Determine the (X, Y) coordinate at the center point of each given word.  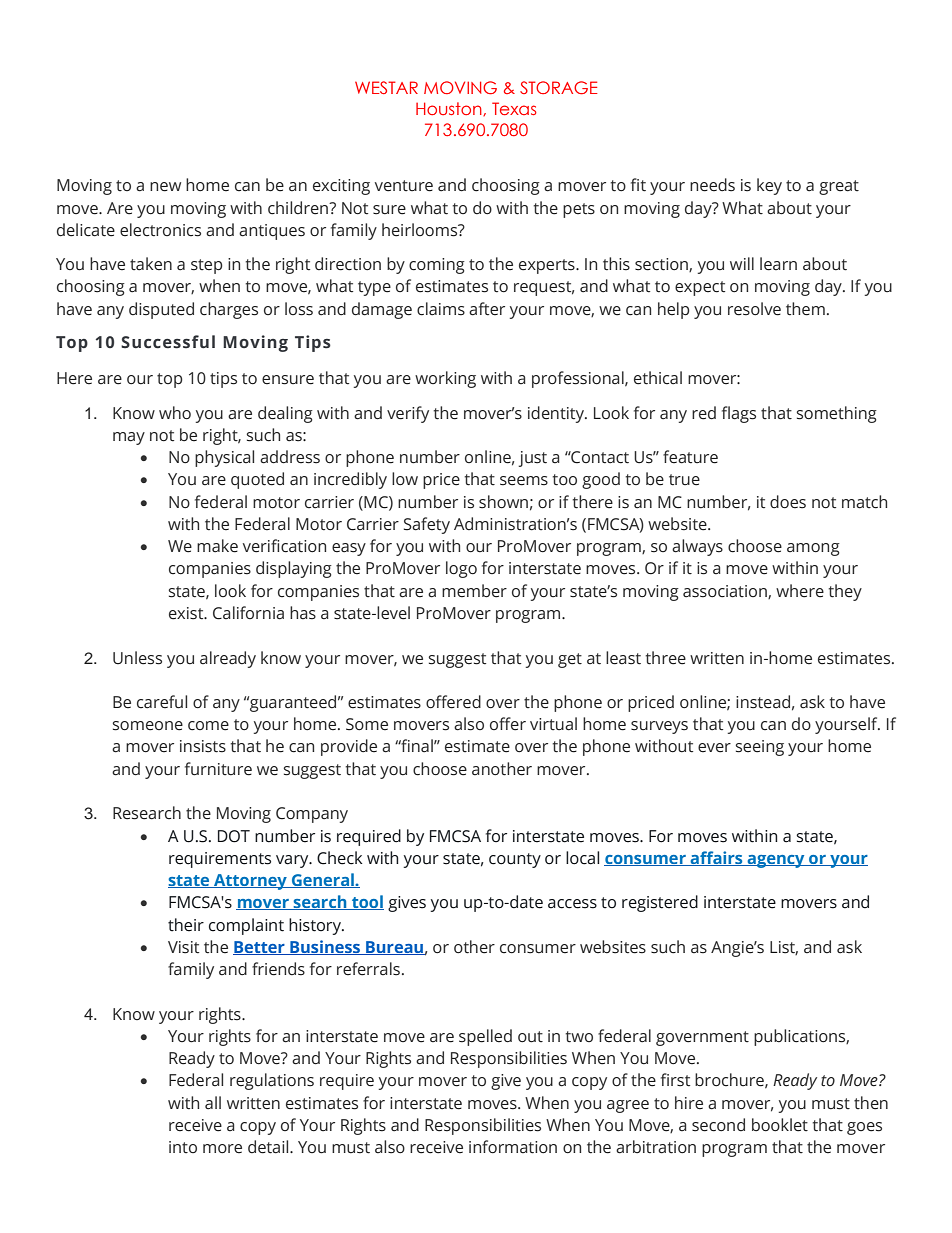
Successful (168, 342)
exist (187, 613)
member (474, 591)
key (769, 186)
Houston (450, 109)
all (213, 1103)
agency (776, 861)
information (513, 1147)
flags (739, 414)
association (726, 592)
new (165, 187)
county (515, 860)
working (445, 379)
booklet (780, 1125)
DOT (234, 836)
